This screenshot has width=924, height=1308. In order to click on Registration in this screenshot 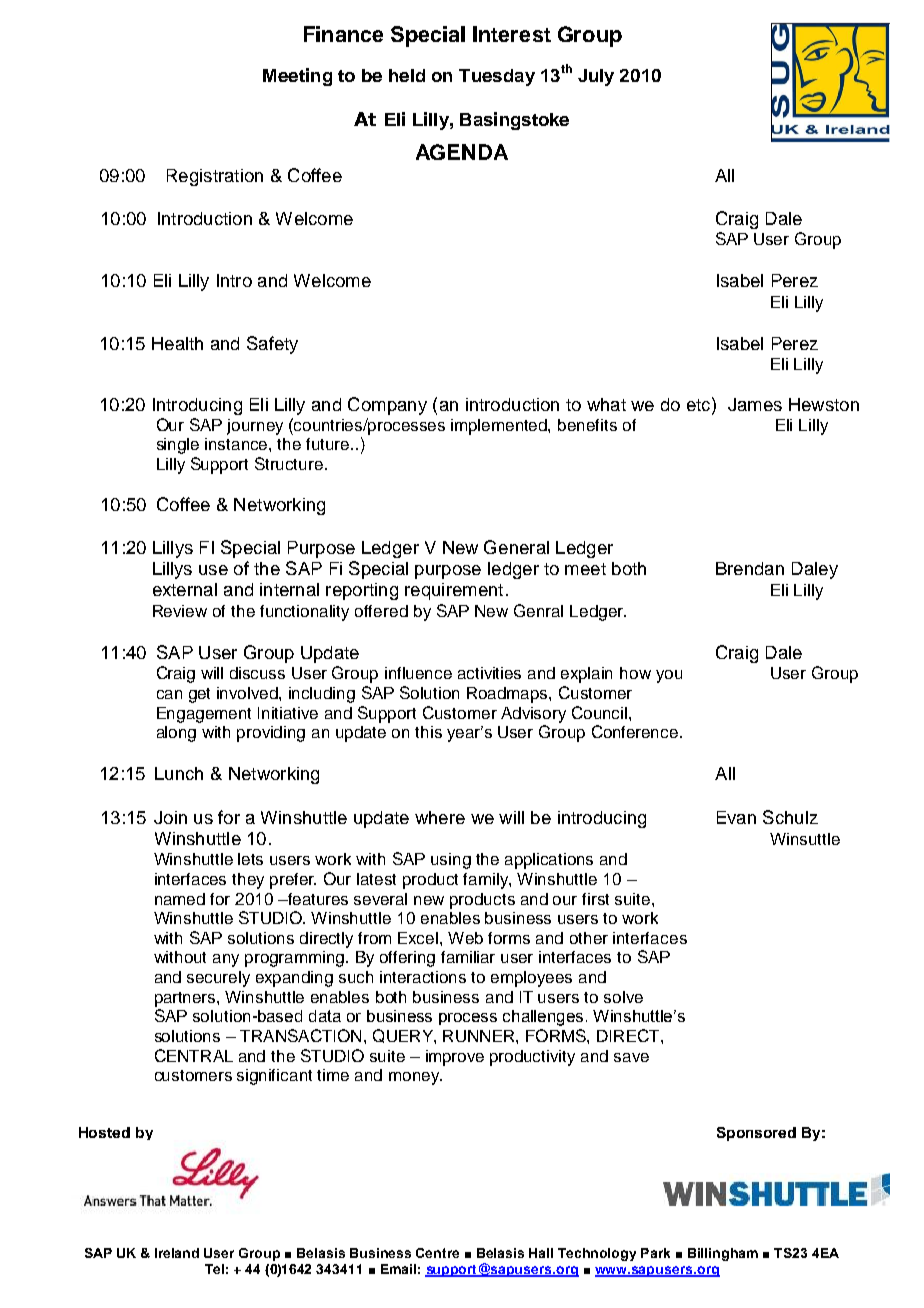, I will do `click(215, 177)`.
